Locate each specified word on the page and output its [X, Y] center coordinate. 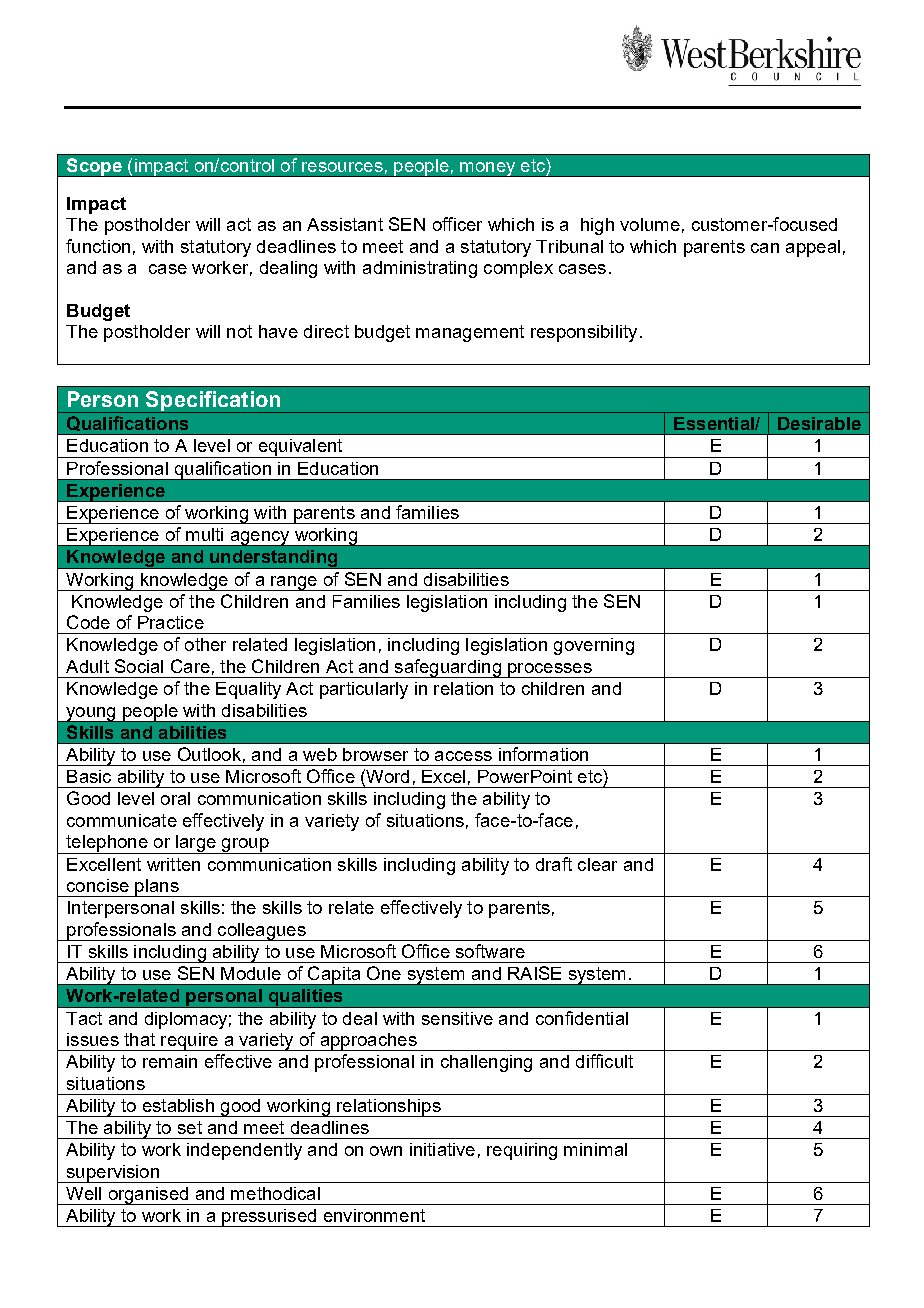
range [294, 583]
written [173, 864]
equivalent [300, 448]
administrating [420, 269]
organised [148, 1196]
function [98, 246]
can [765, 248]
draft [554, 864]
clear [597, 864]
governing [594, 646]
